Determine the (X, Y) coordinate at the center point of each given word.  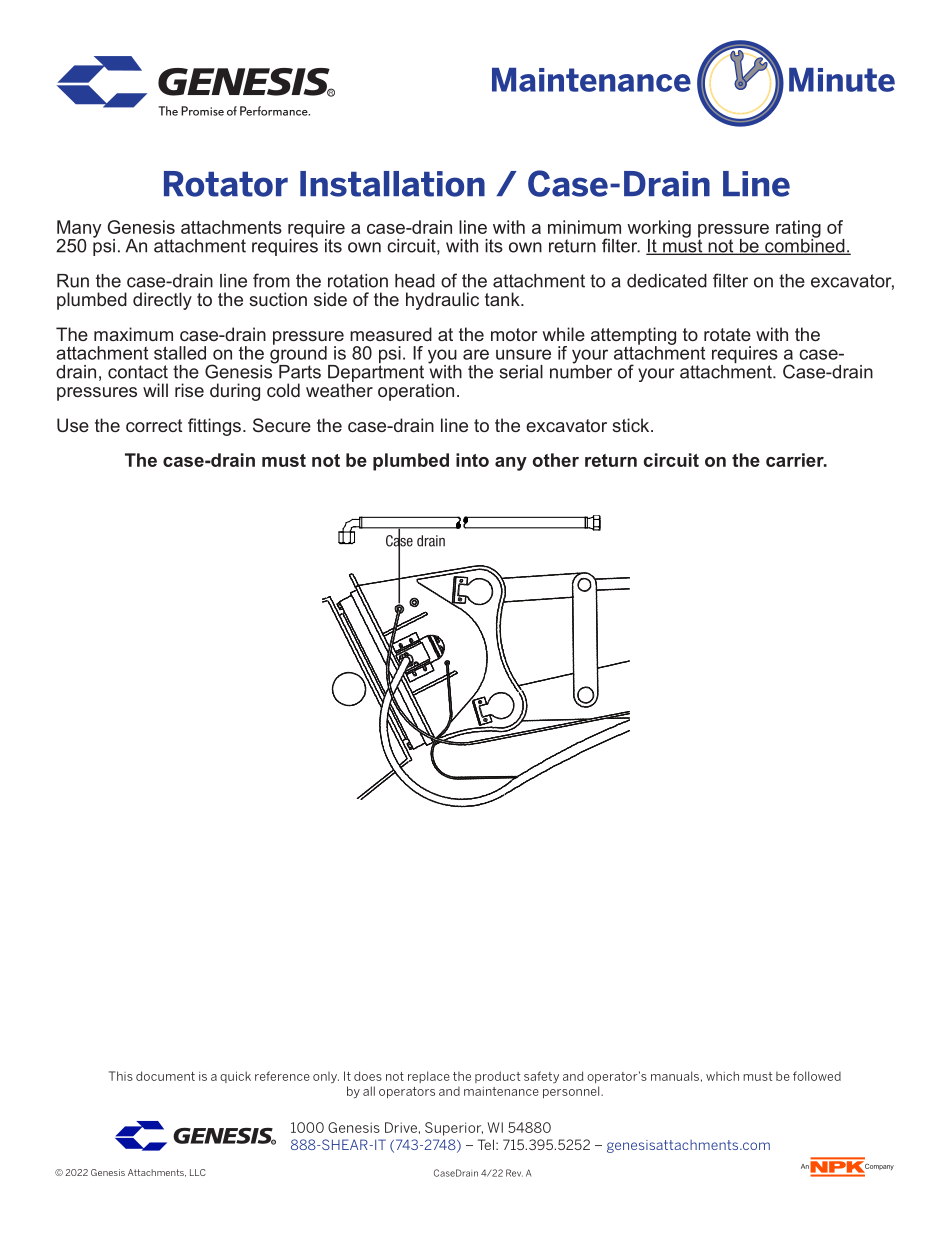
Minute (842, 80)
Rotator (226, 184)
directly (162, 301)
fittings (214, 427)
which (722, 1076)
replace (429, 1077)
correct (154, 425)
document (165, 1076)
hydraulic (442, 301)
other (556, 460)
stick (632, 425)
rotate (727, 334)
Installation (392, 184)
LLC (198, 1172)
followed (817, 1076)
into (472, 460)
